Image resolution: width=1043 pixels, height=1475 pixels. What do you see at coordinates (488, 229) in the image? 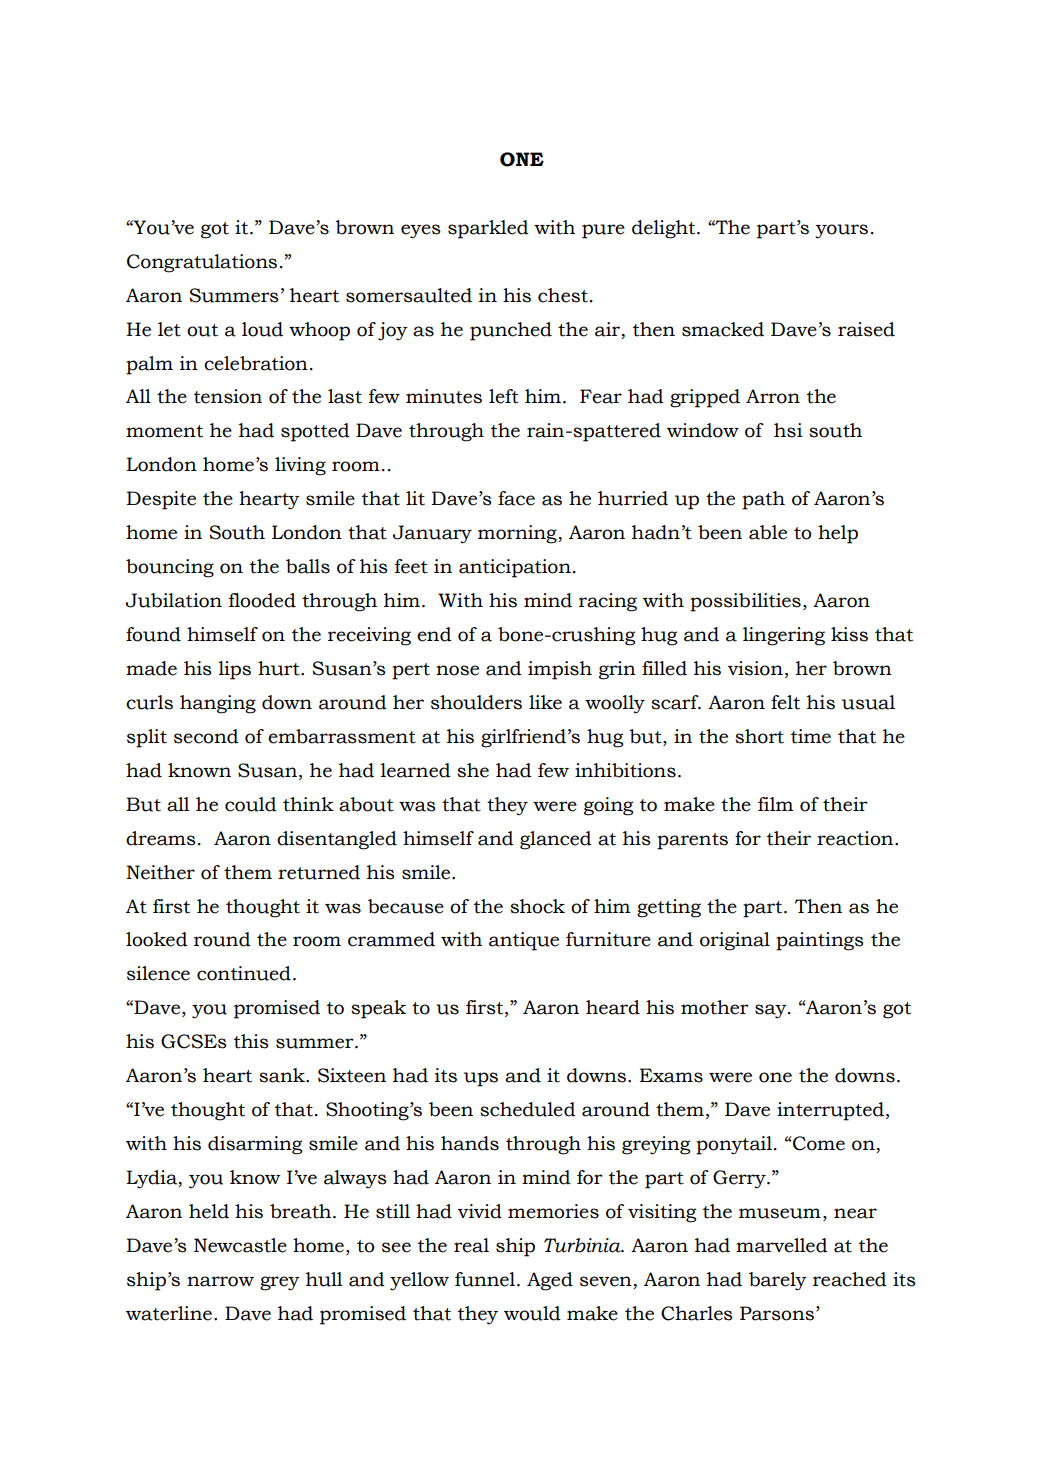
I see `sparkled` at bounding box center [488, 229].
